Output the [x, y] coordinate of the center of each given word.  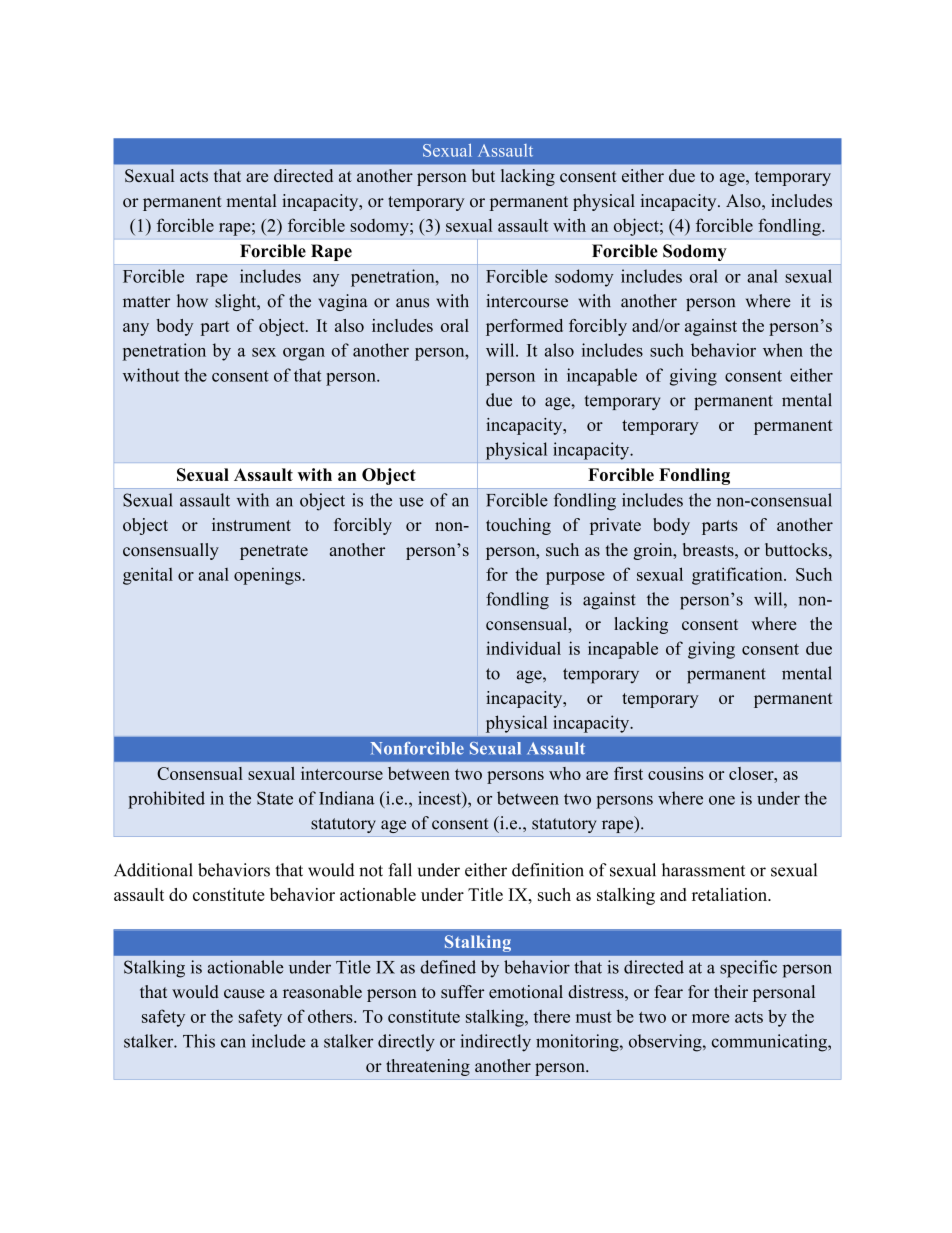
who [565, 773]
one [722, 800]
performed [524, 327]
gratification [738, 576]
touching [518, 526]
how [192, 301]
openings [268, 576]
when [783, 350]
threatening [428, 1067]
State [275, 798]
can [233, 1043]
